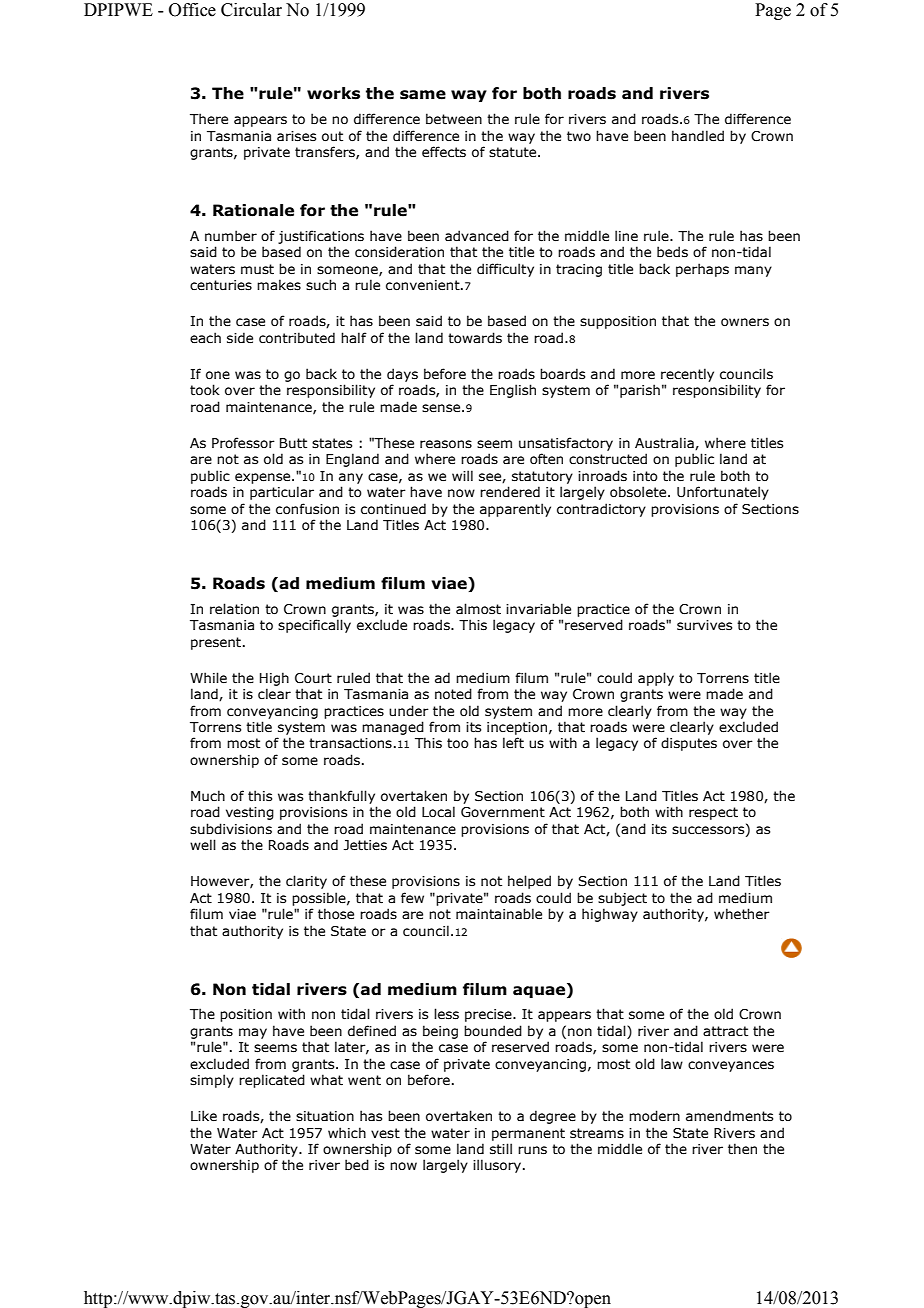 The width and height of the screenshot is (924, 1308). What do you see at coordinates (208, 795) in the screenshot?
I see `Much` at bounding box center [208, 795].
